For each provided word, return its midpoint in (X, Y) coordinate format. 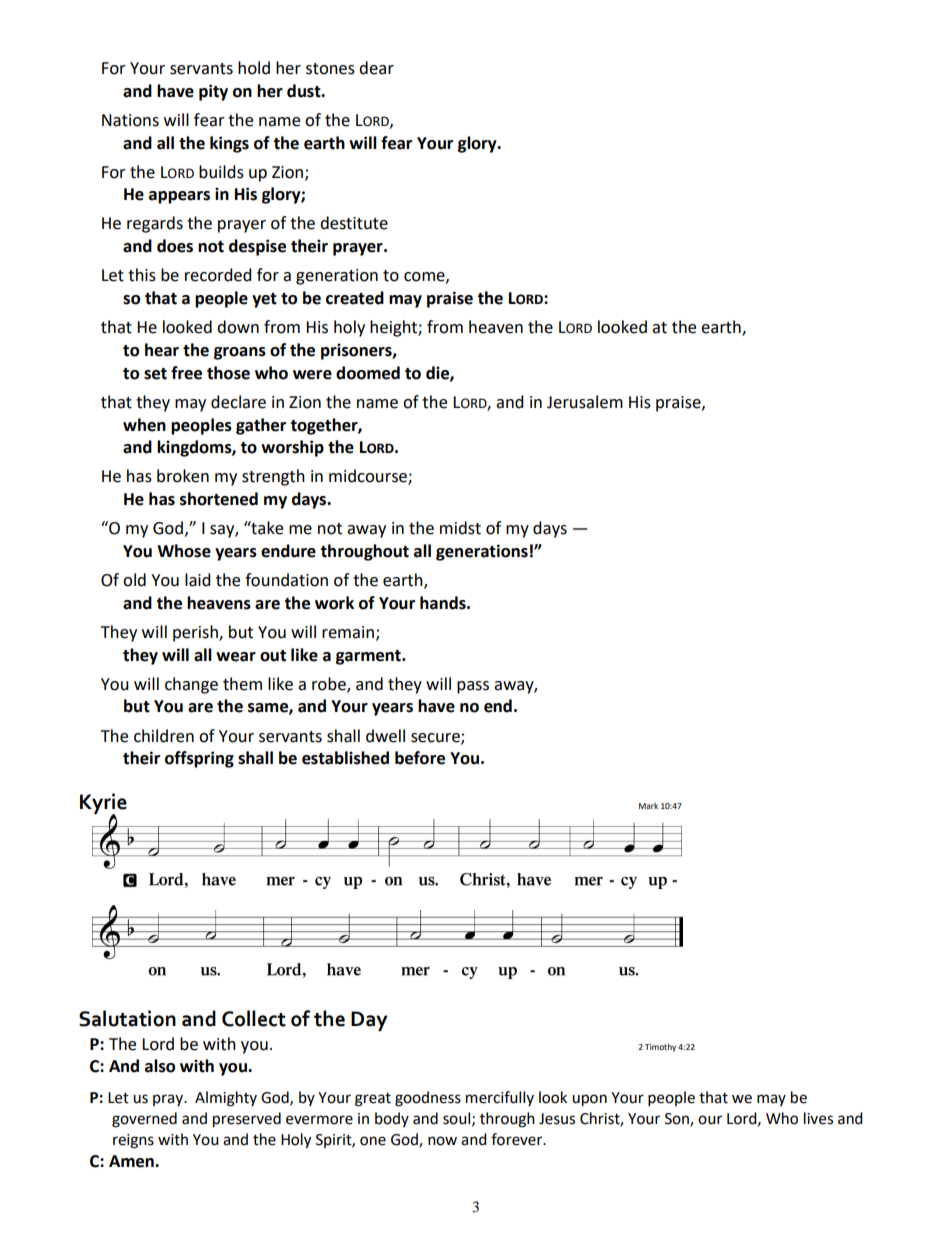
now (442, 1141)
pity (213, 92)
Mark (648, 806)
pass (473, 687)
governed (144, 1120)
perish (196, 633)
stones (330, 69)
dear (376, 68)
